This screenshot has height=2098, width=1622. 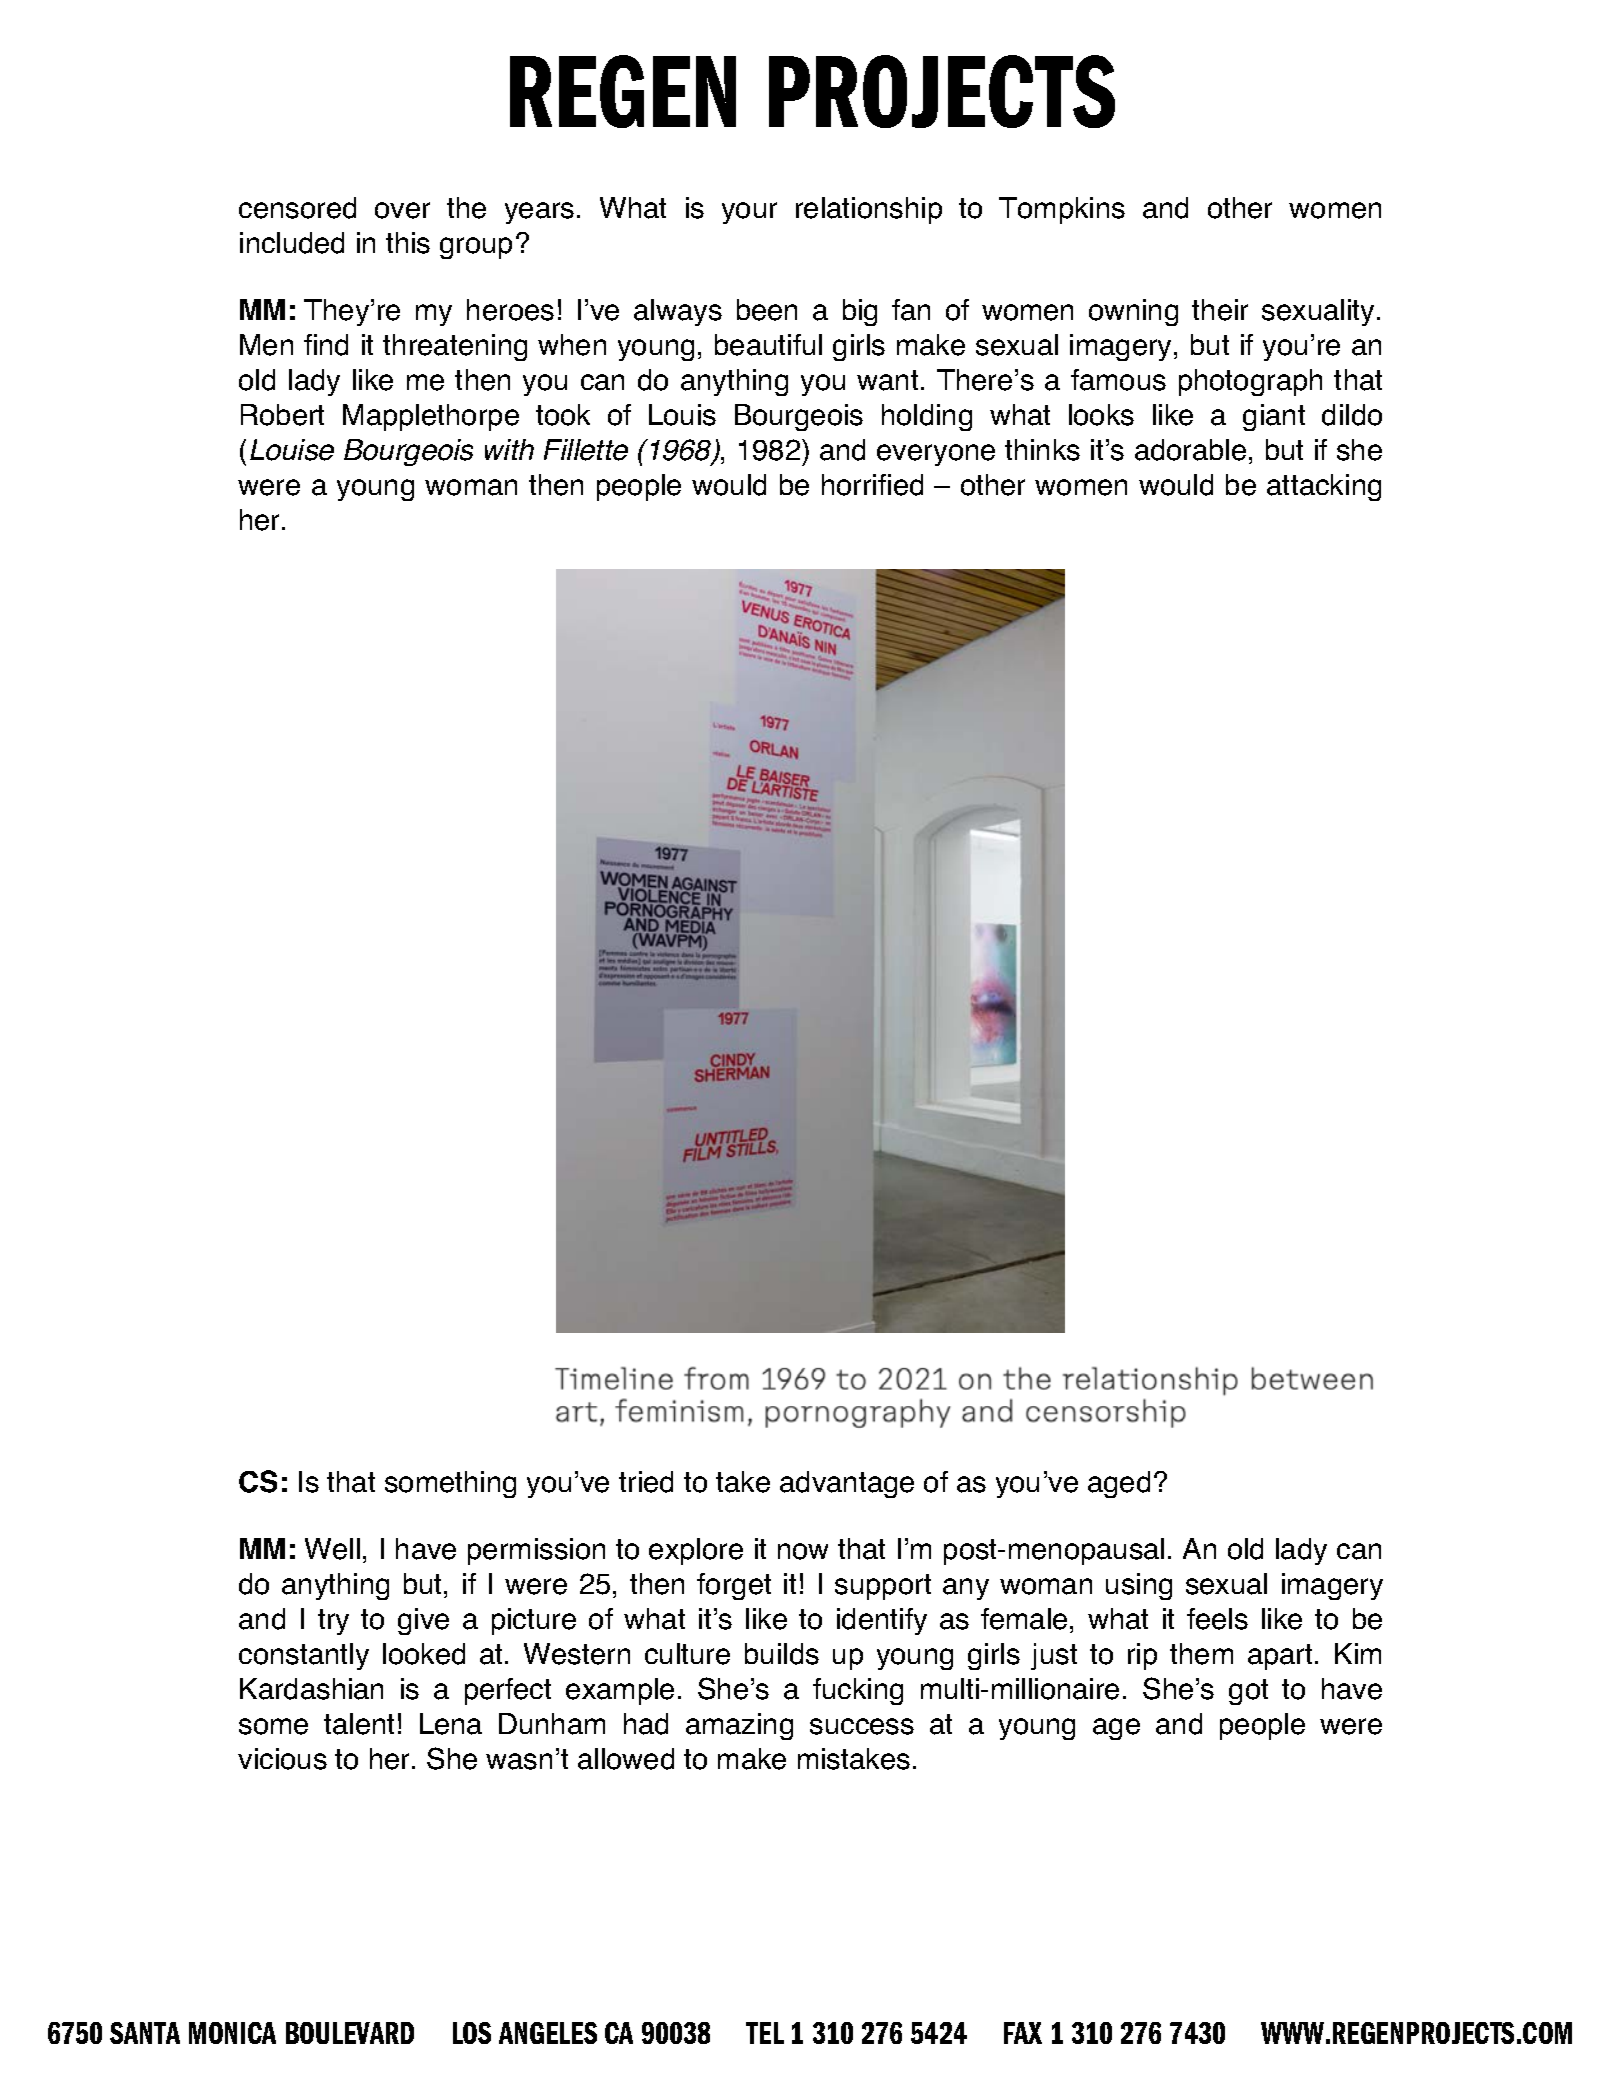 I want to click on TEL, so click(x=765, y=2033).
